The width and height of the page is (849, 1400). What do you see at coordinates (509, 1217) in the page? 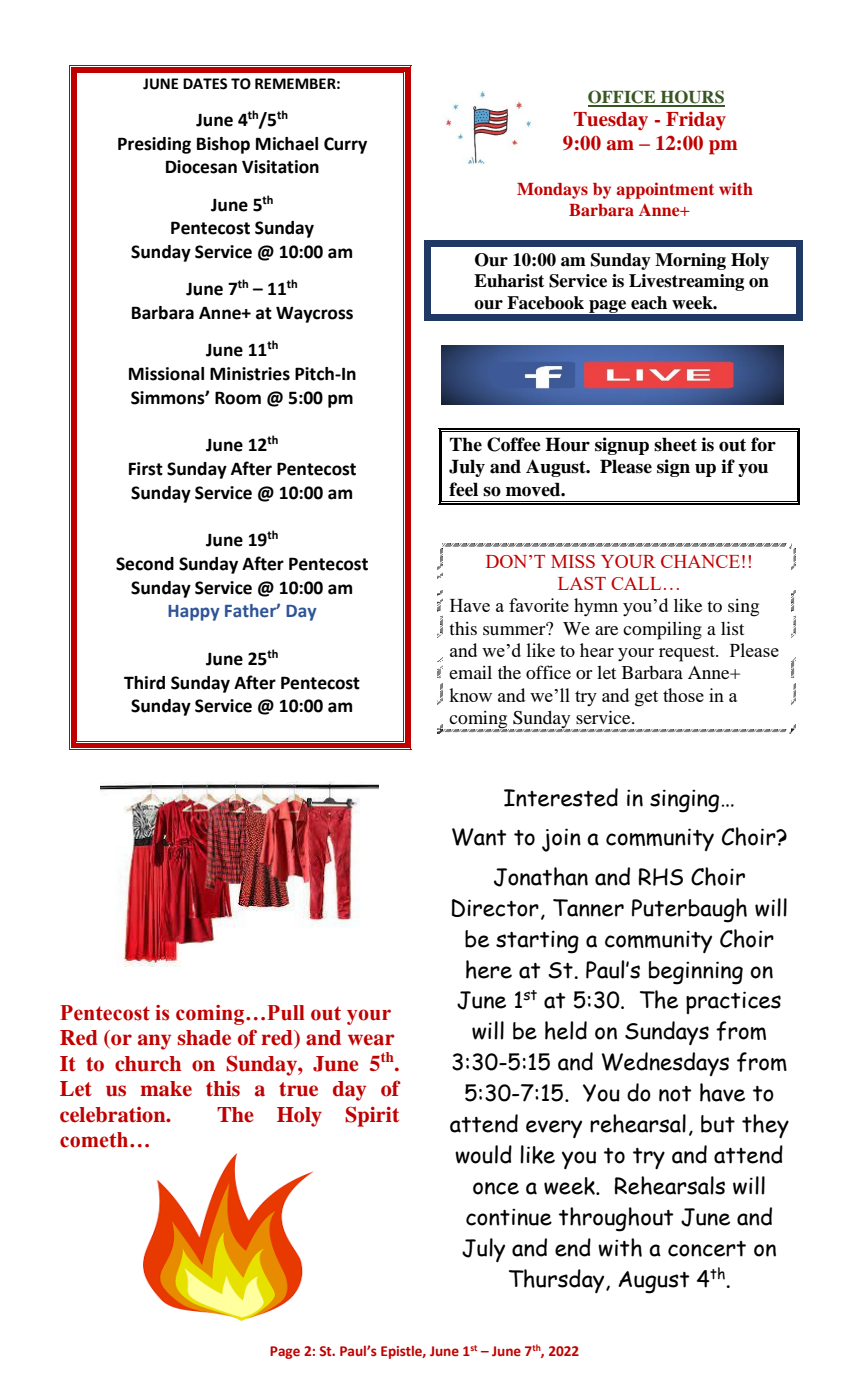
I see `continue` at bounding box center [509, 1217].
